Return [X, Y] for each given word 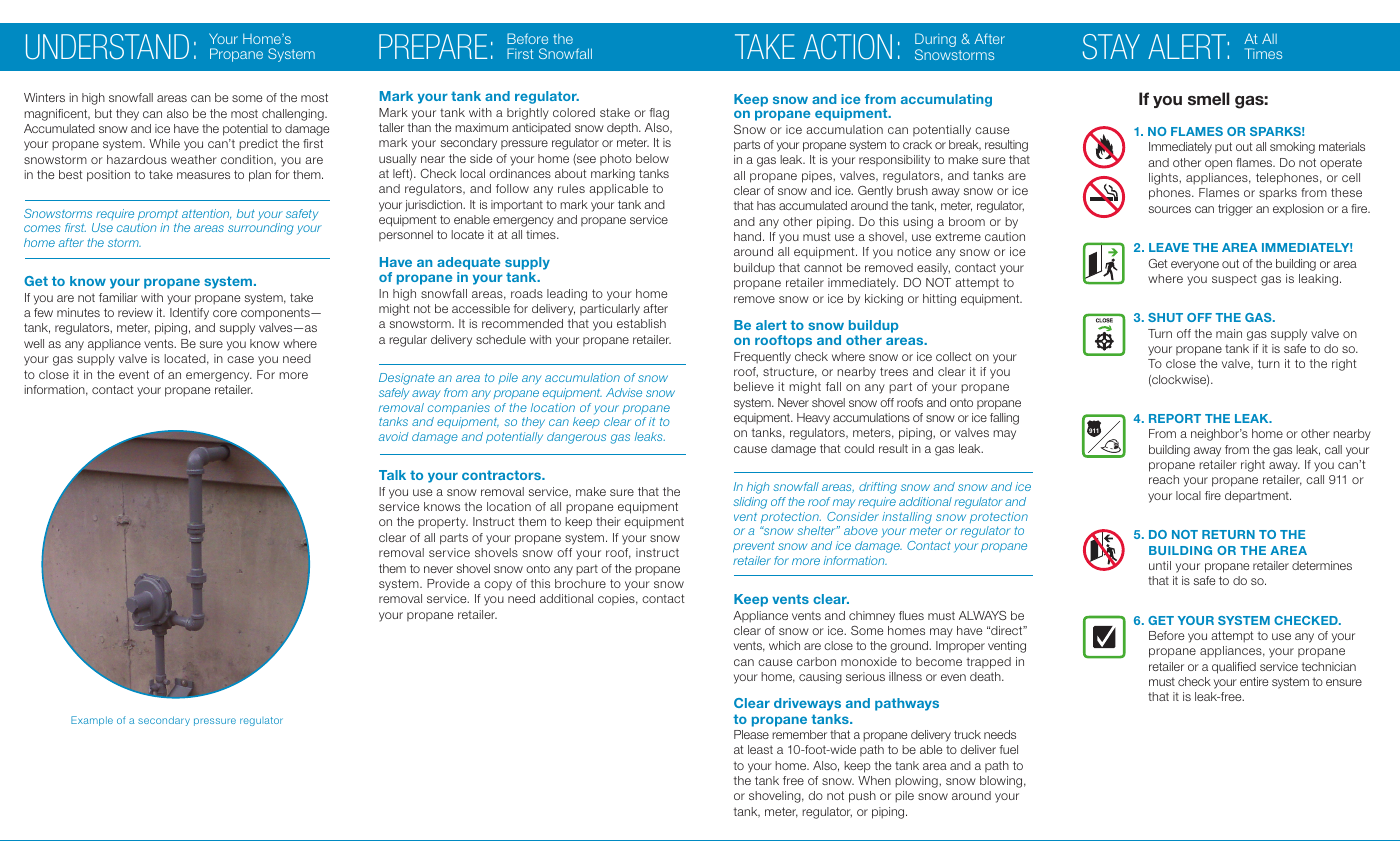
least [760, 749]
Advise [624, 392]
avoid [394, 436]
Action [847, 47]
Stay [1111, 47]
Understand [107, 47]
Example [92, 721]
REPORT [1175, 418]
